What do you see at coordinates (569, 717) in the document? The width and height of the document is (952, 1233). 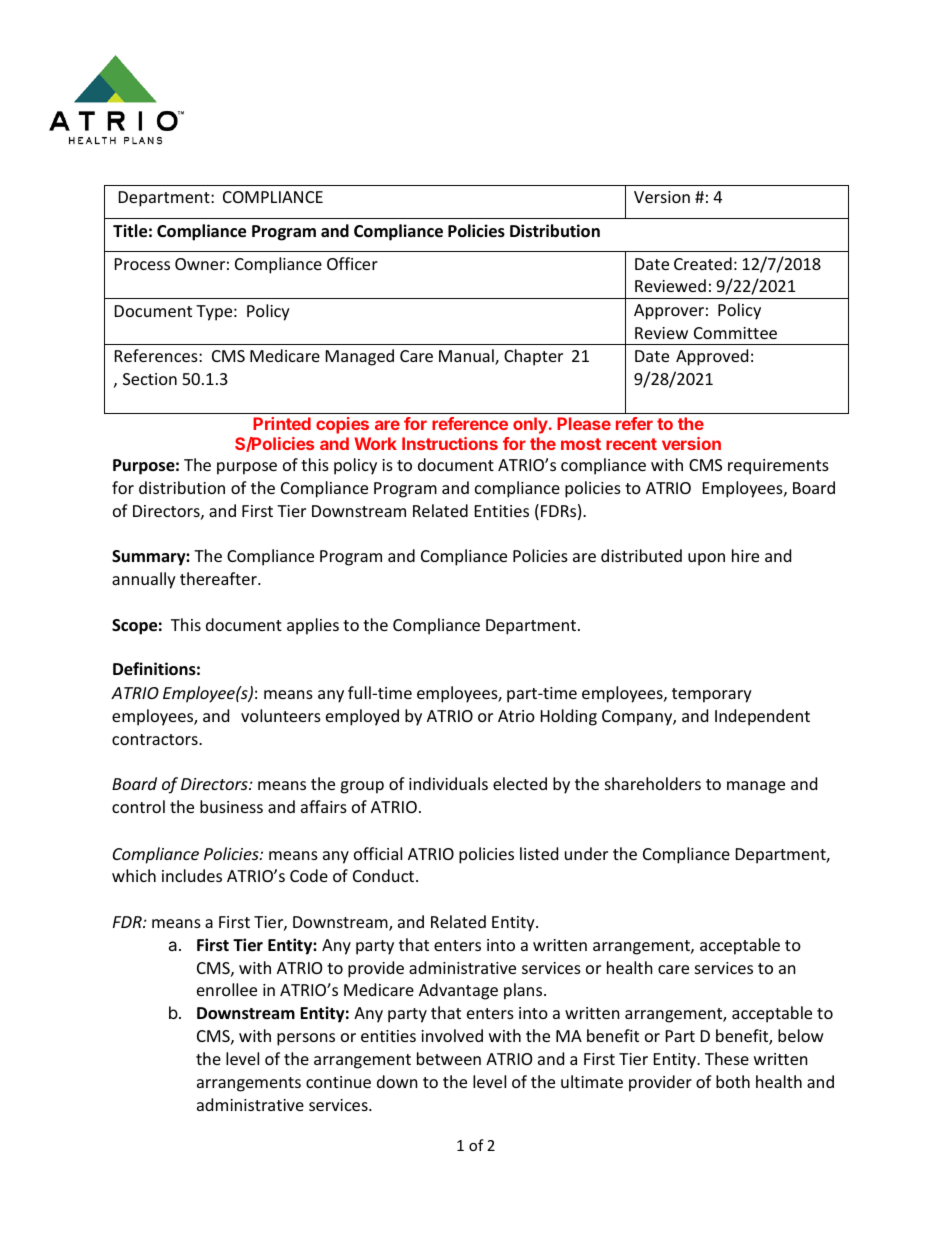 I see `Holding` at bounding box center [569, 717].
